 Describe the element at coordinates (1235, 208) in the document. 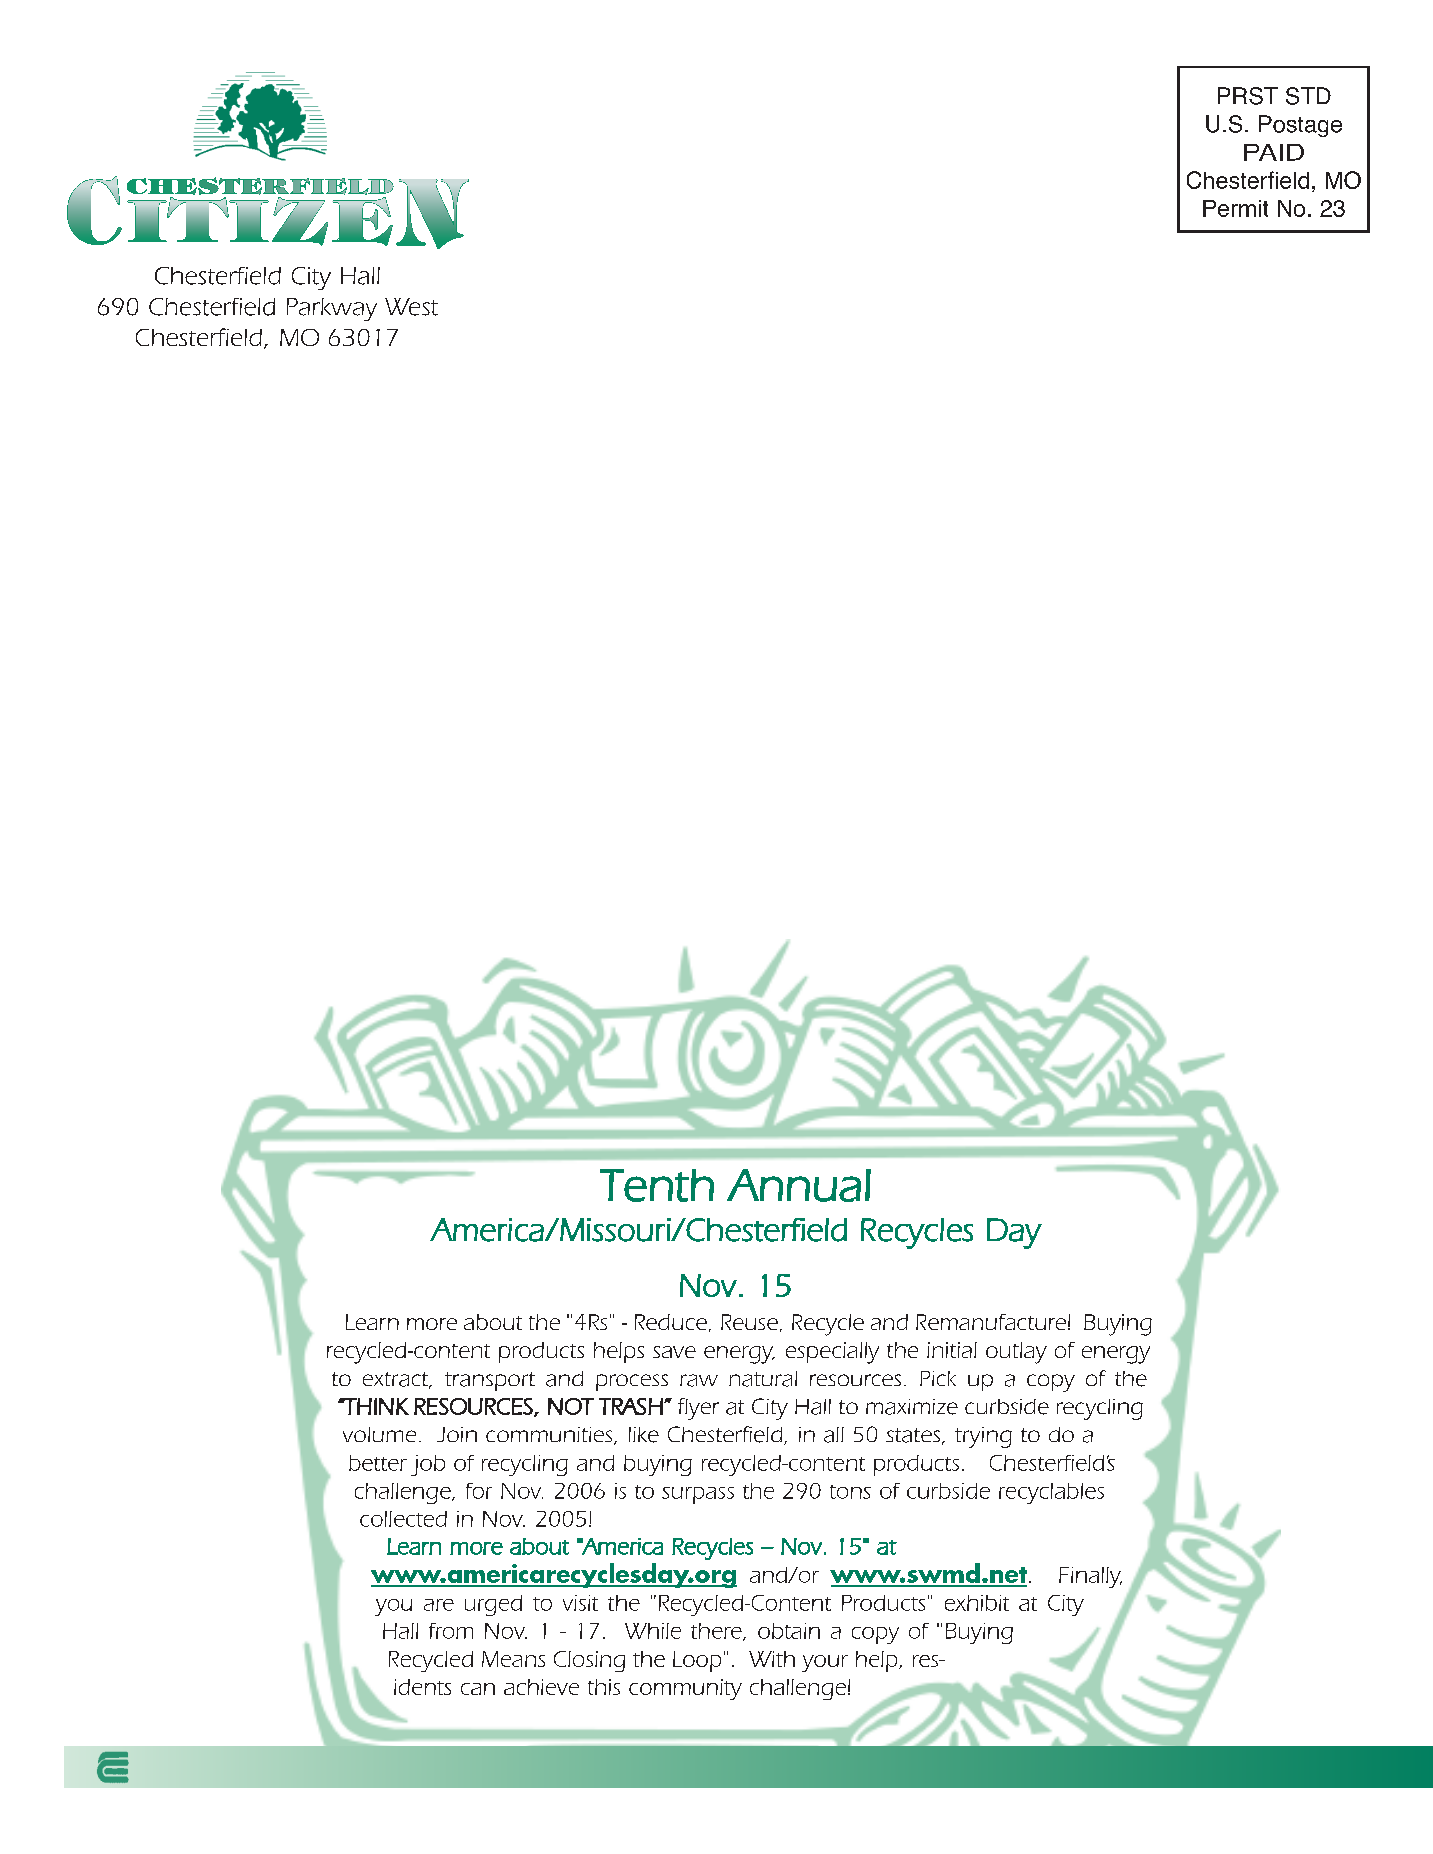

I see `Permit` at that location.
